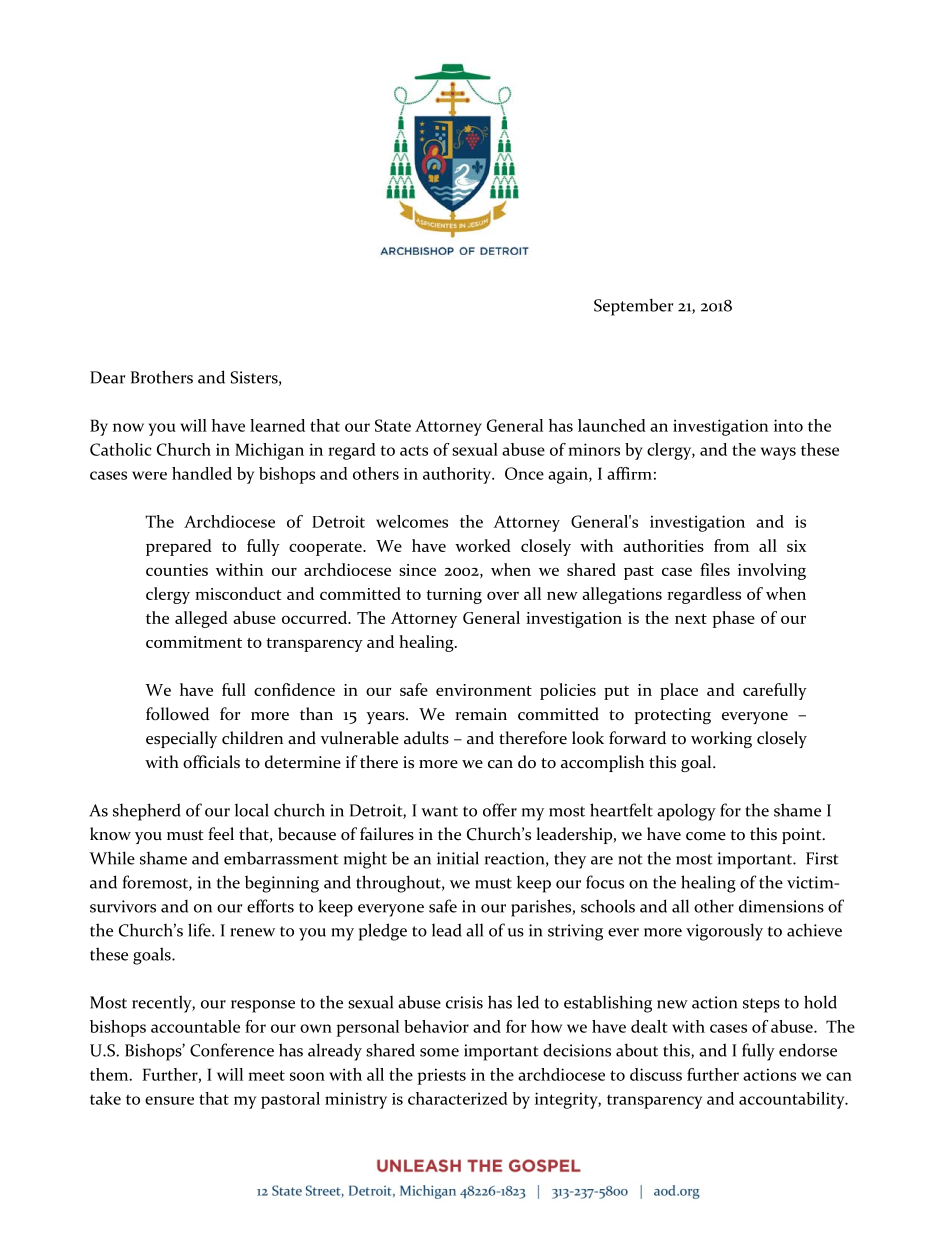  I want to click on remain, so click(481, 714).
